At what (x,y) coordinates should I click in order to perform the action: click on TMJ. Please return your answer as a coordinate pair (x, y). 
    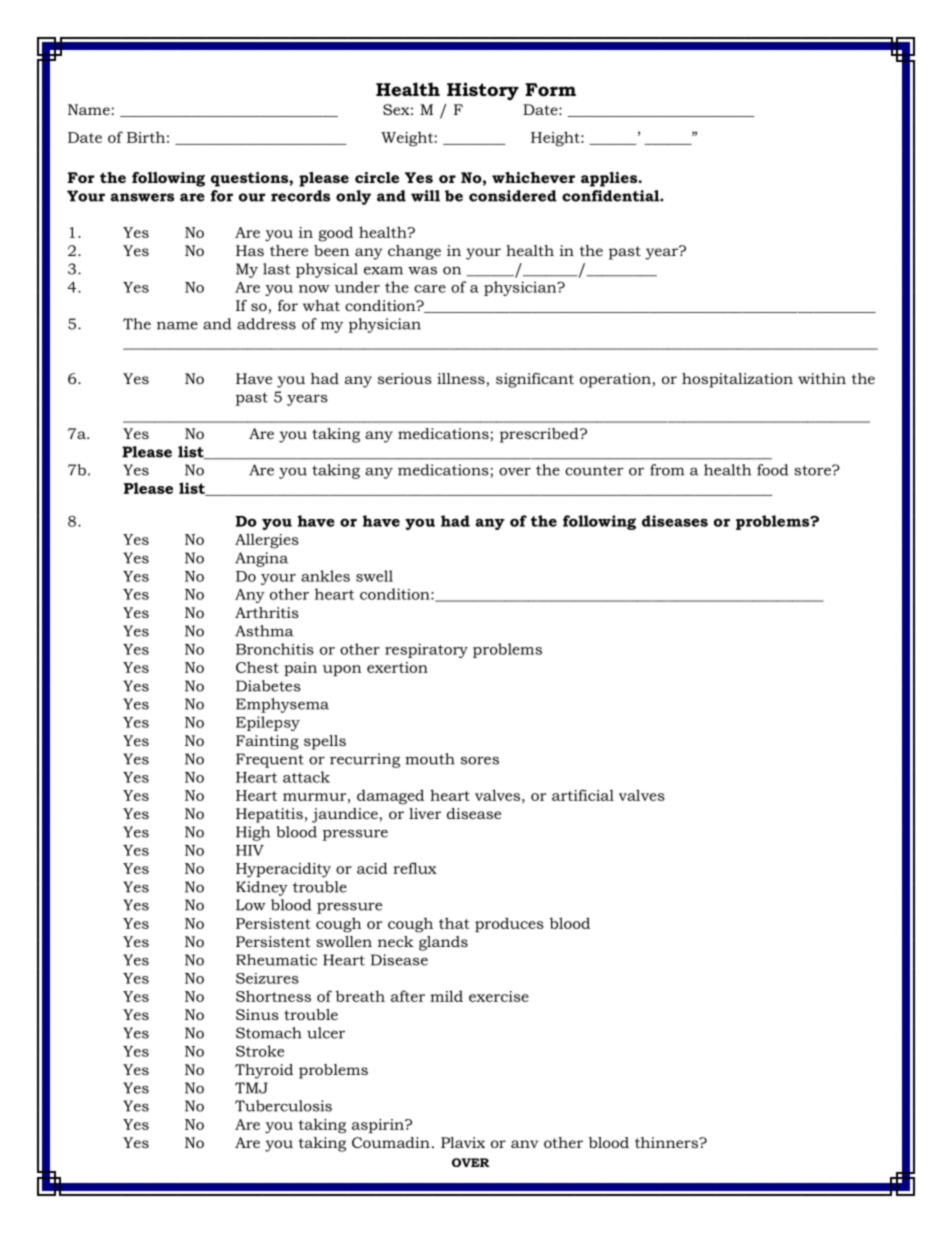
    Looking at the image, I should click on (251, 1088).
